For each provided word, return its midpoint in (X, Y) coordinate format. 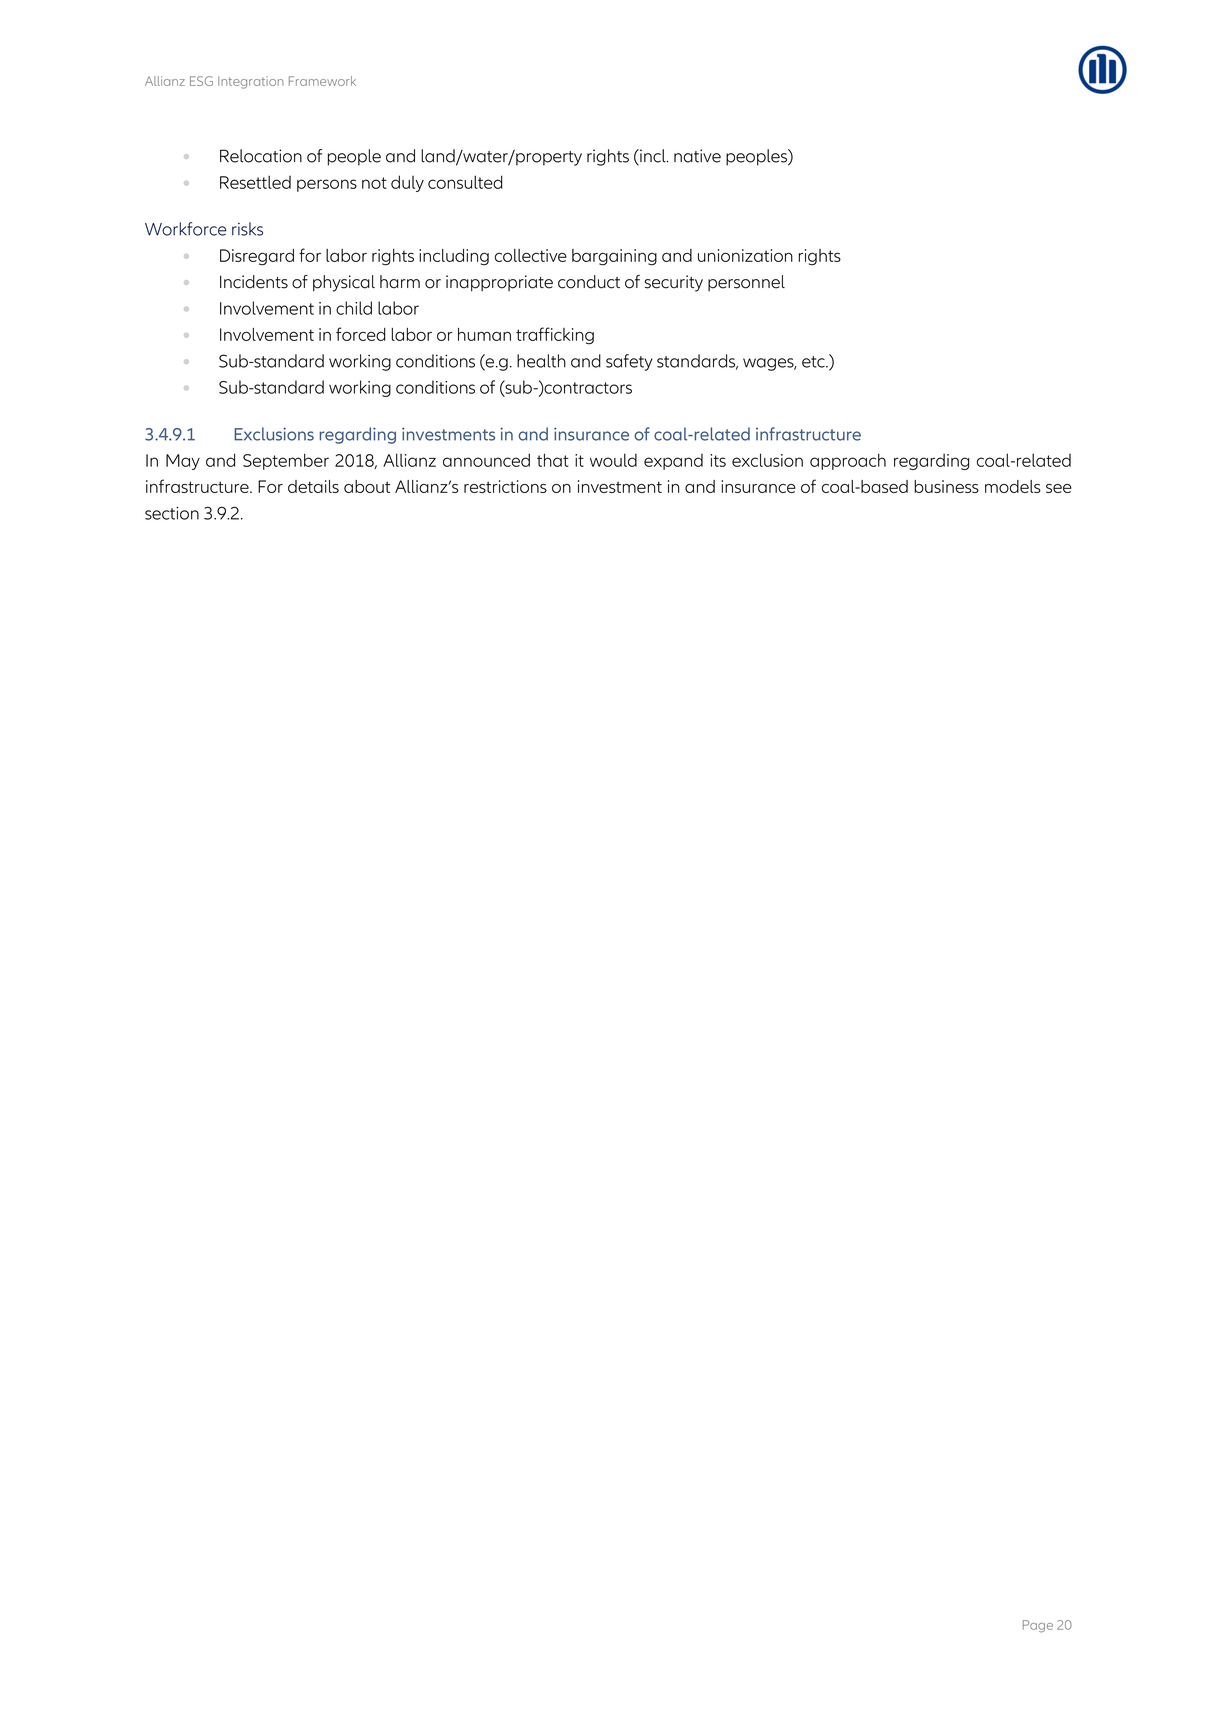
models (1013, 486)
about (367, 486)
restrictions (505, 486)
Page (1038, 1626)
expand (673, 462)
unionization (745, 255)
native (697, 156)
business (946, 486)
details (313, 486)
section (172, 513)
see (1059, 488)
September (286, 461)
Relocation (261, 156)
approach (848, 461)
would (613, 460)
